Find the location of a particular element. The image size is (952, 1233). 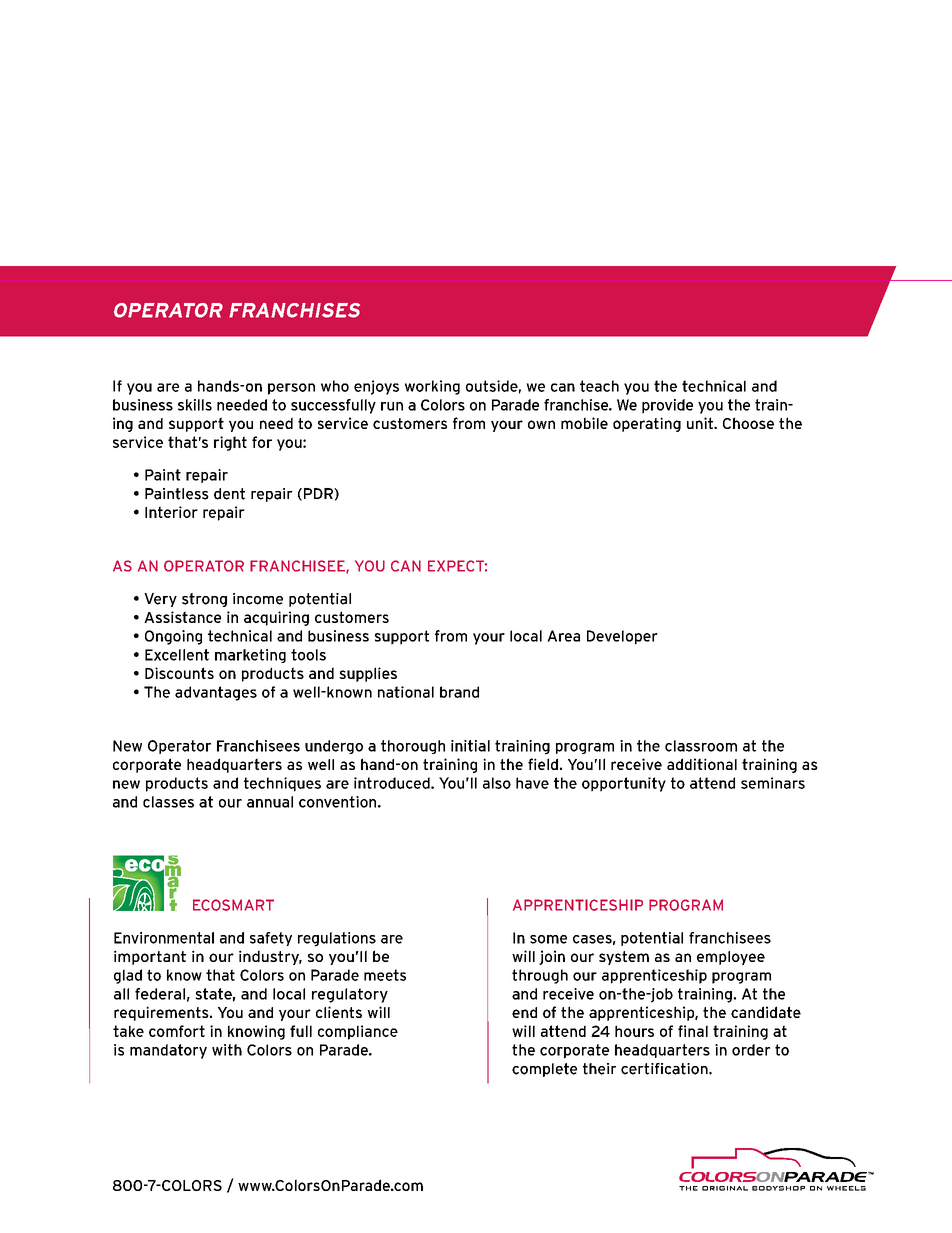

with is located at coordinates (227, 1050).
